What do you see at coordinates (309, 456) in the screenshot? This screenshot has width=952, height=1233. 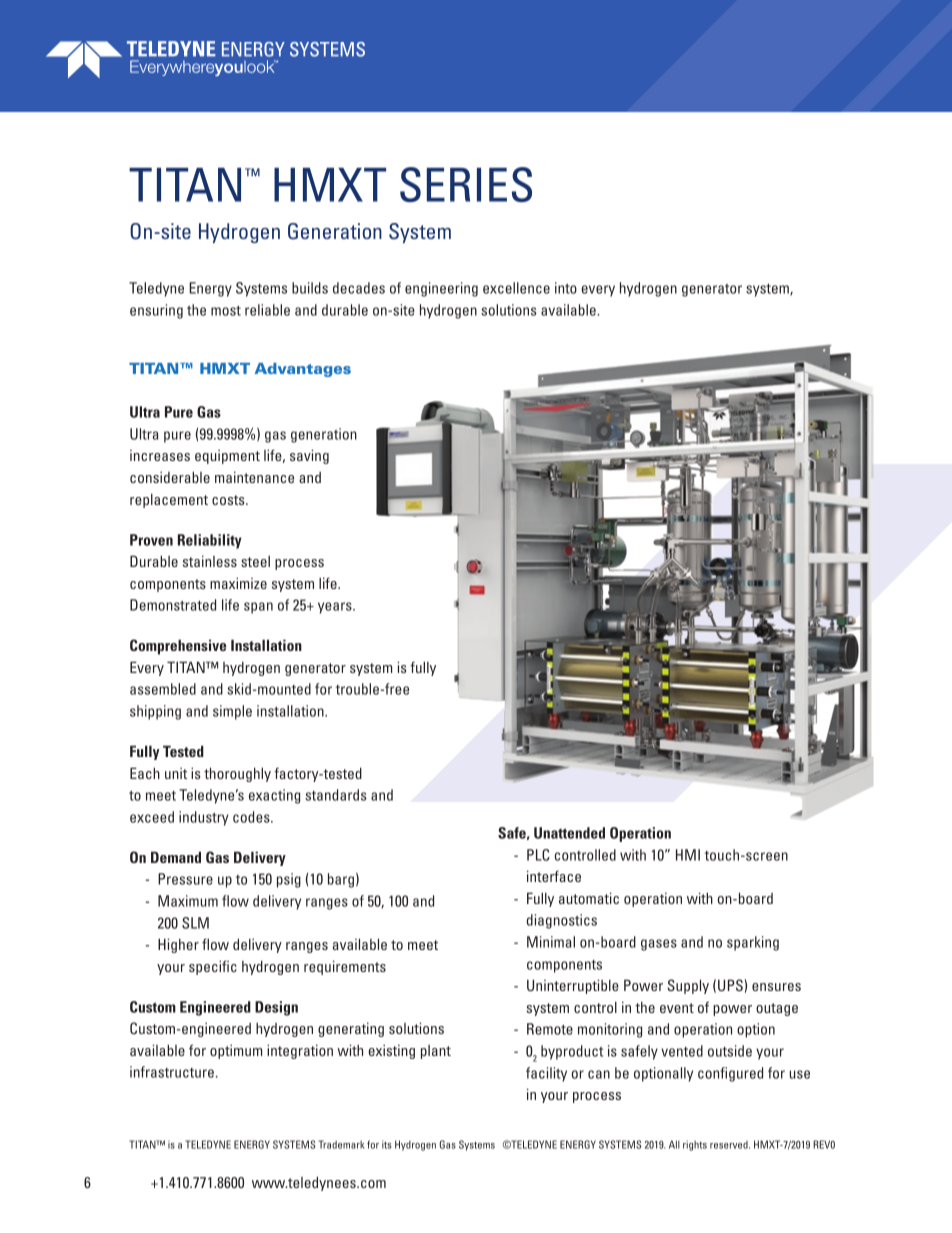 I see `saving` at bounding box center [309, 456].
